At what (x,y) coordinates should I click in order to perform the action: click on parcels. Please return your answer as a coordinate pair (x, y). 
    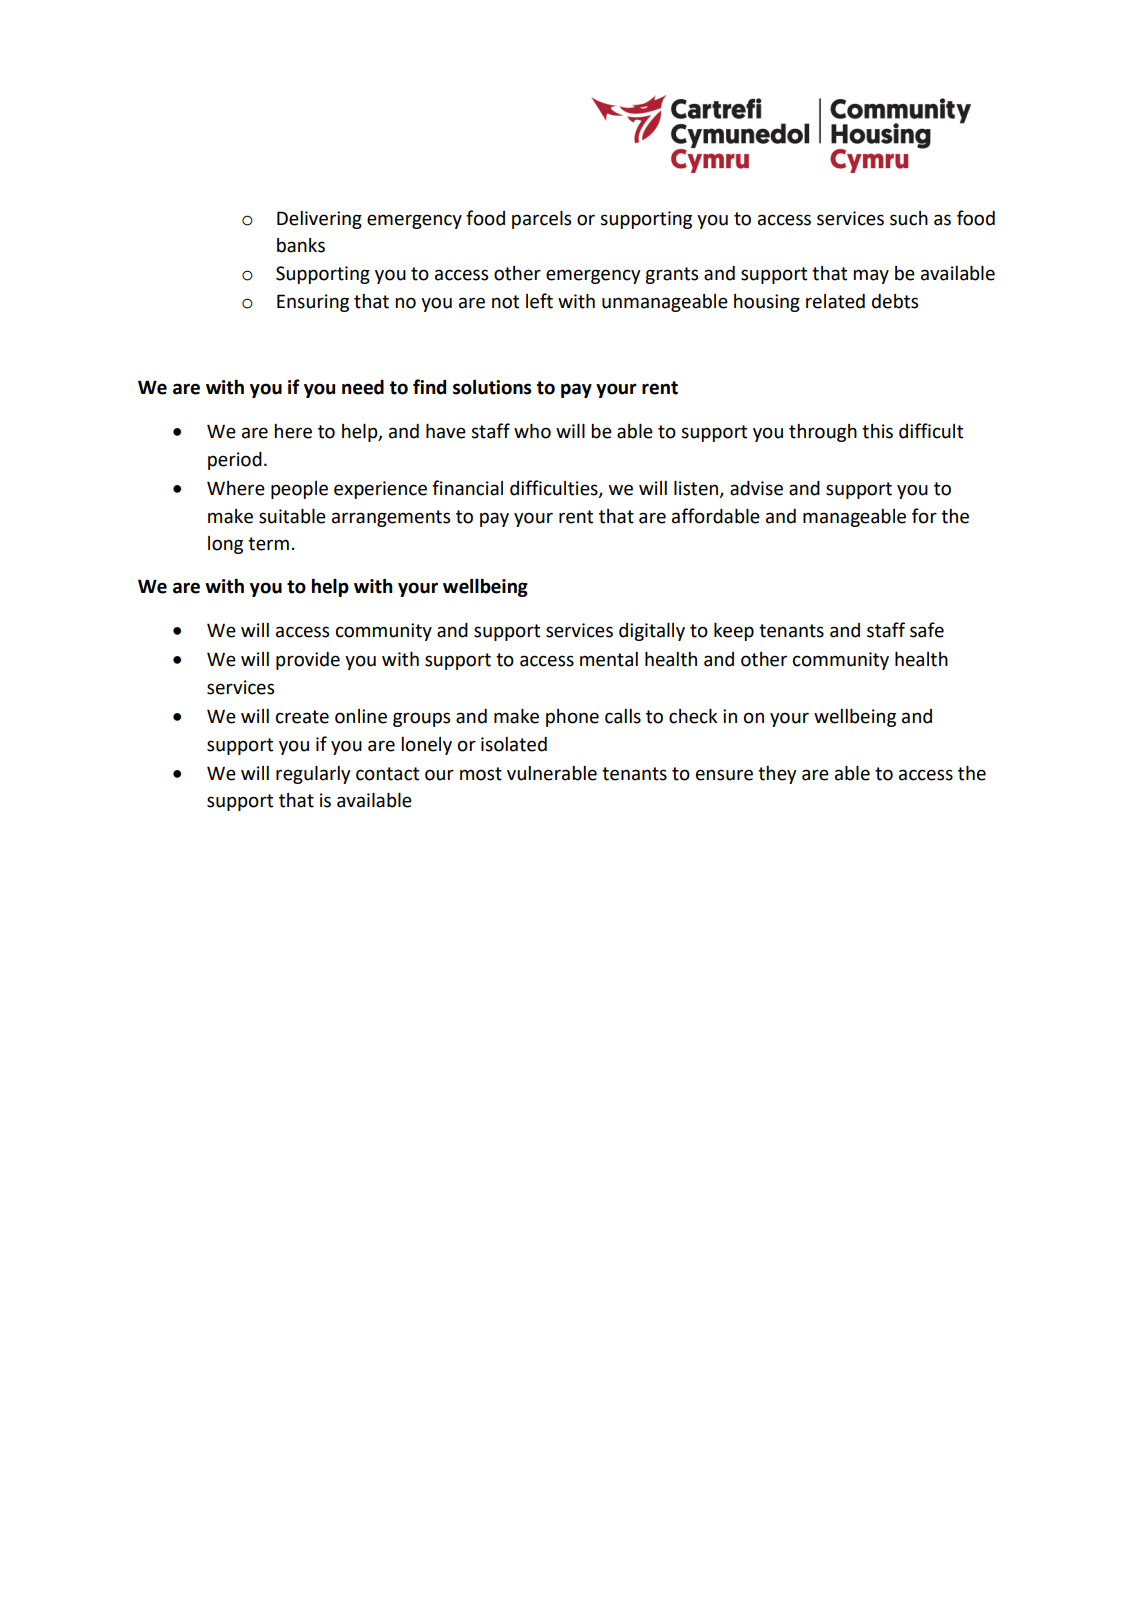
    Looking at the image, I should click on (541, 220).
